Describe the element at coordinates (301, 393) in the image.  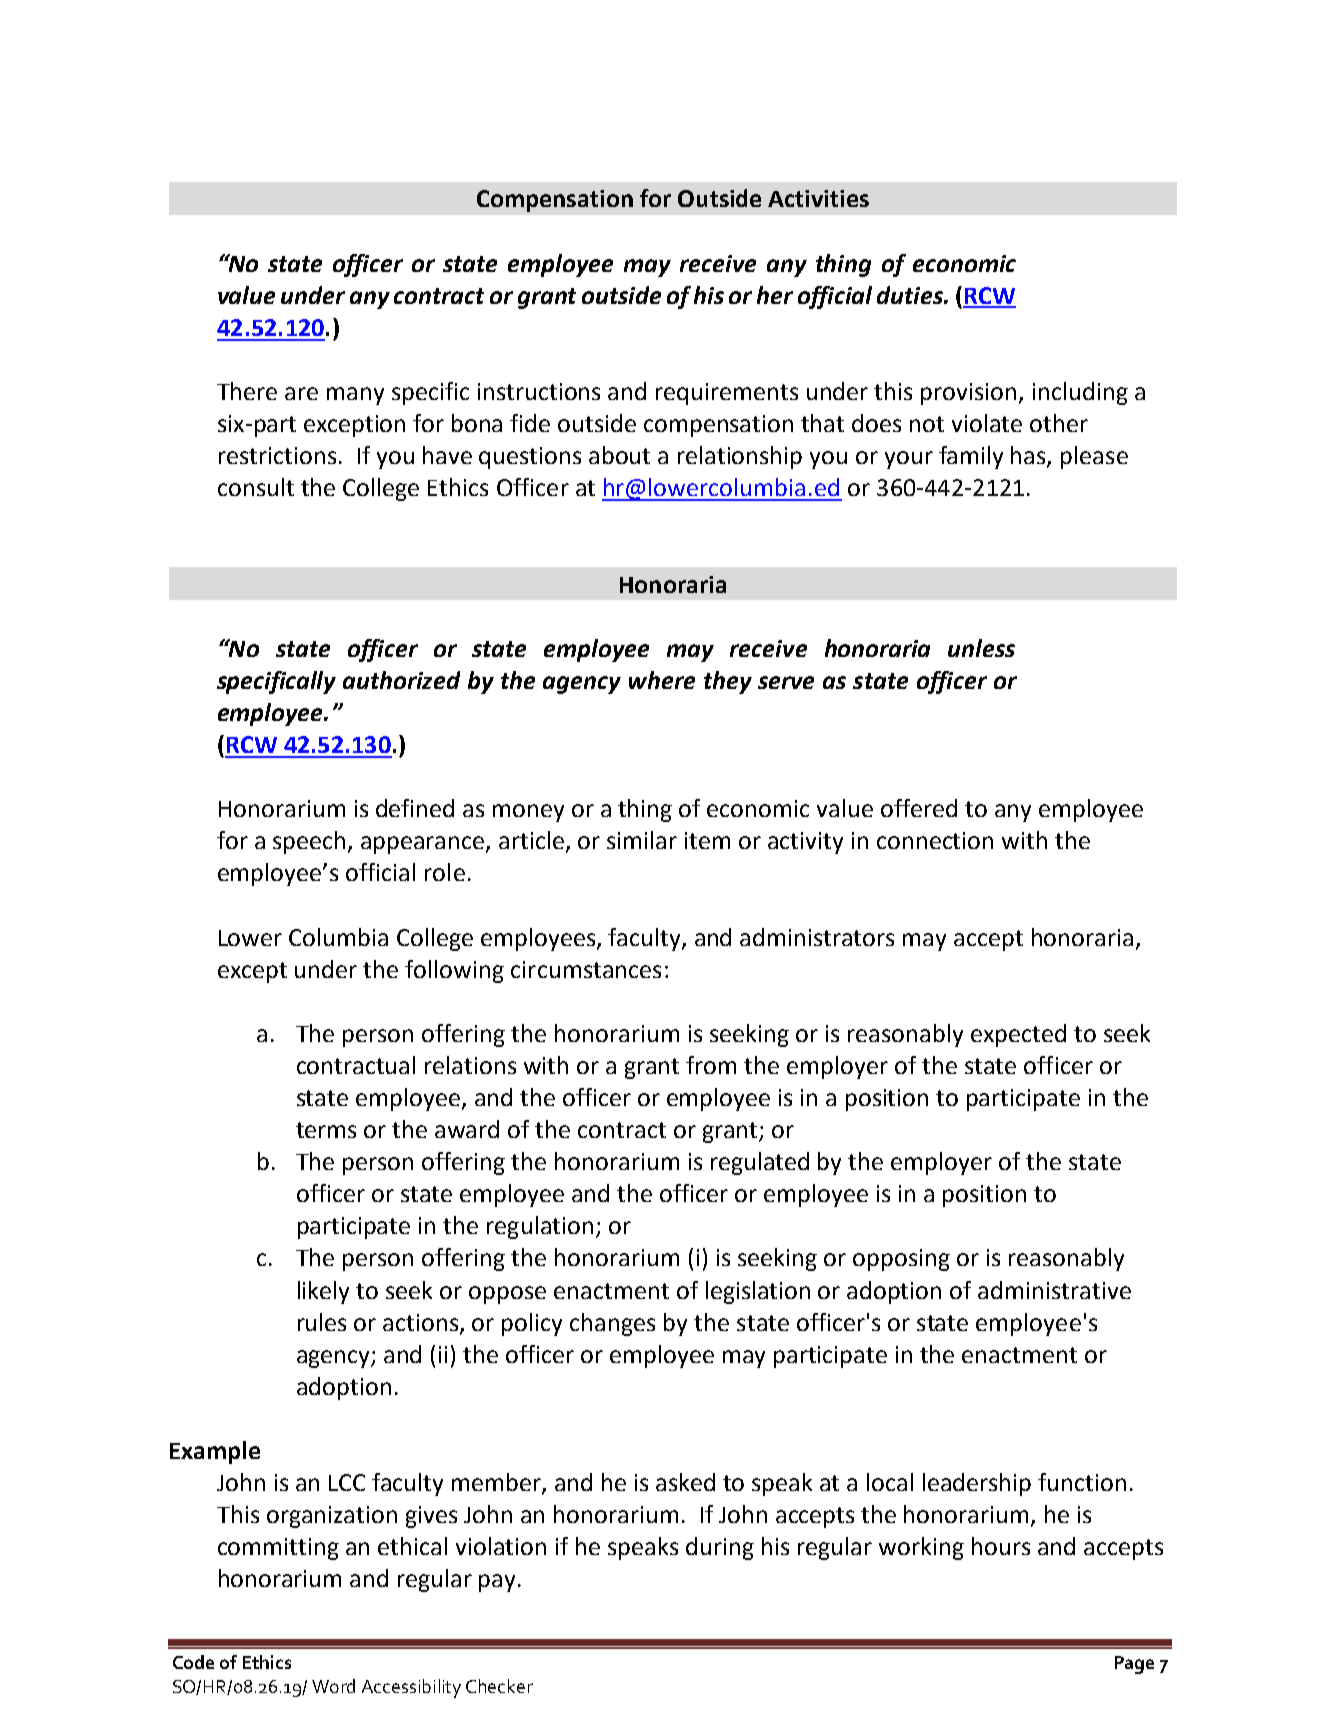
I see `are` at that location.
